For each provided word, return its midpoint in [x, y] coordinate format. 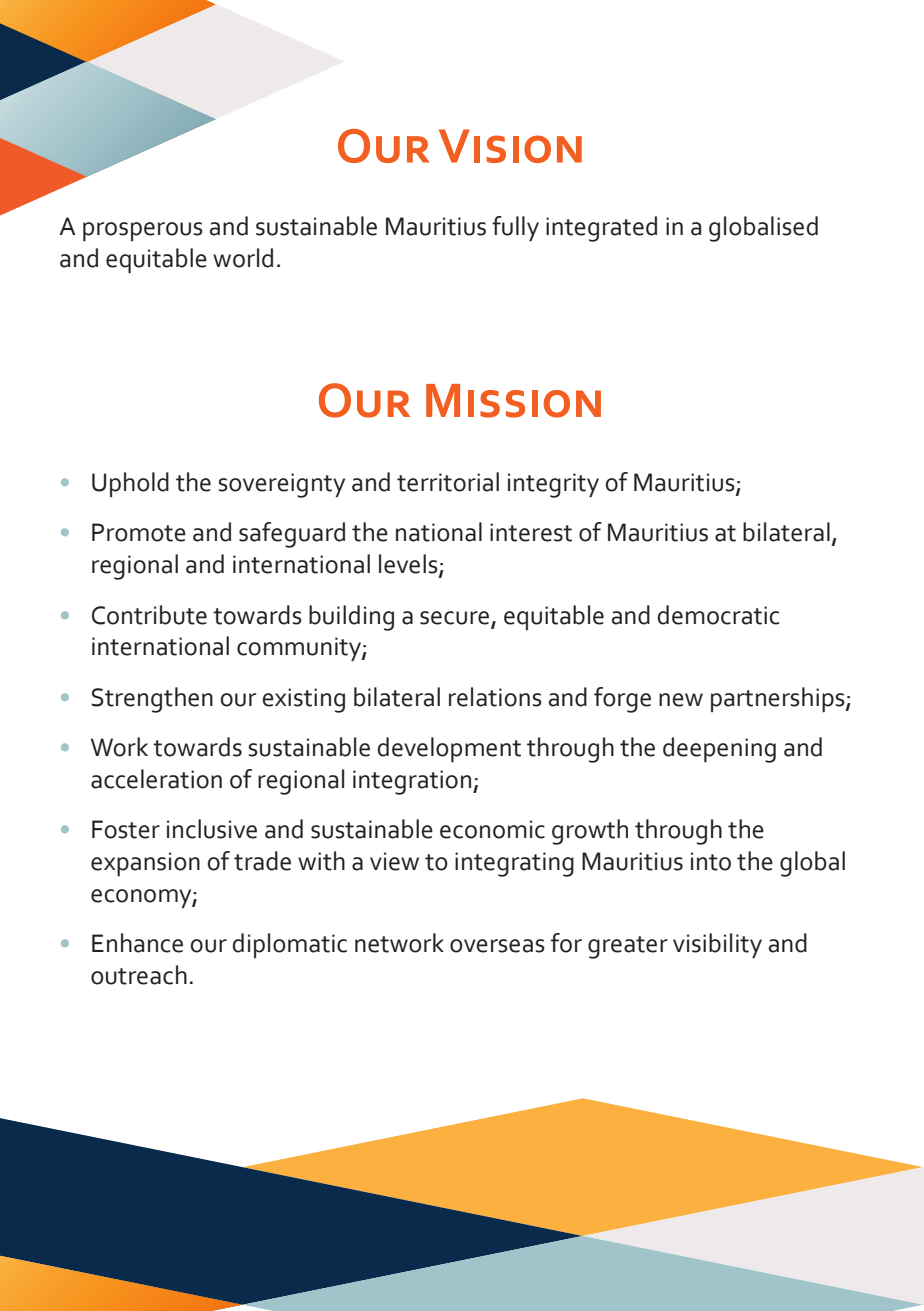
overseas [497, 946]
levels [409, 565]
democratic [718, 615]
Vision [510, 146]
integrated [601, 229]
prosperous [143, 232]
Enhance [137, 943]
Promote [139, 532]
